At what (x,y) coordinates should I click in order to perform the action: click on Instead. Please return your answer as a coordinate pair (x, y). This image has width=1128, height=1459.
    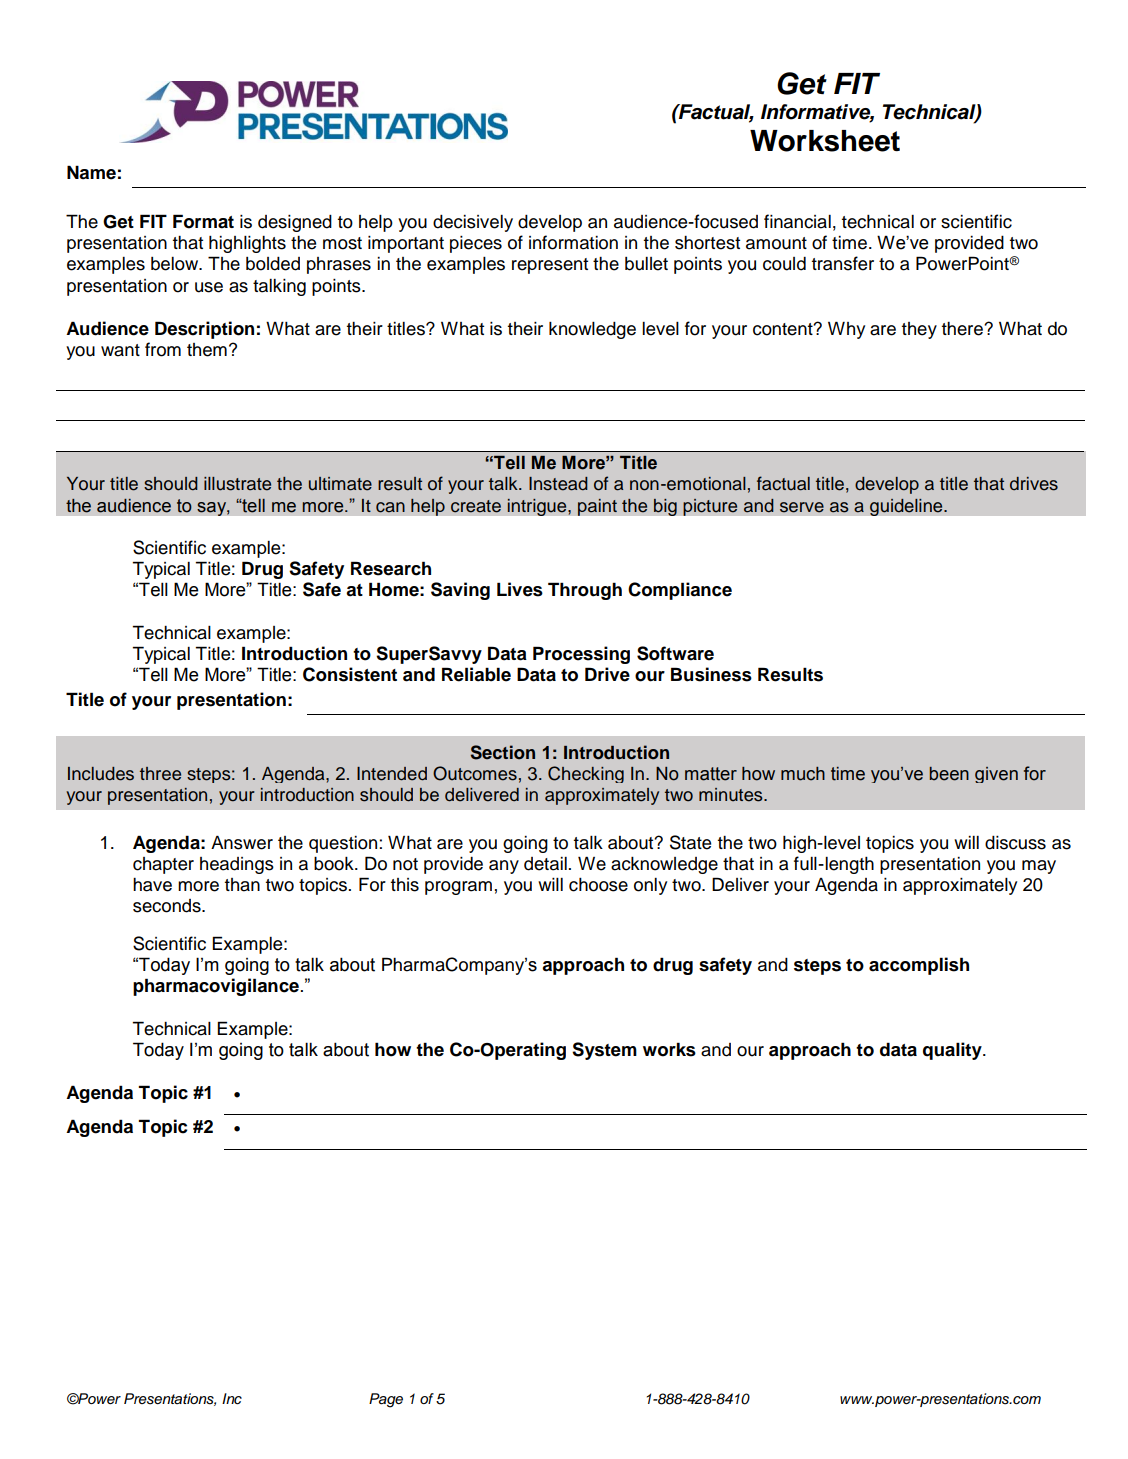
    Looking at the image, I should click on (558, 484).
